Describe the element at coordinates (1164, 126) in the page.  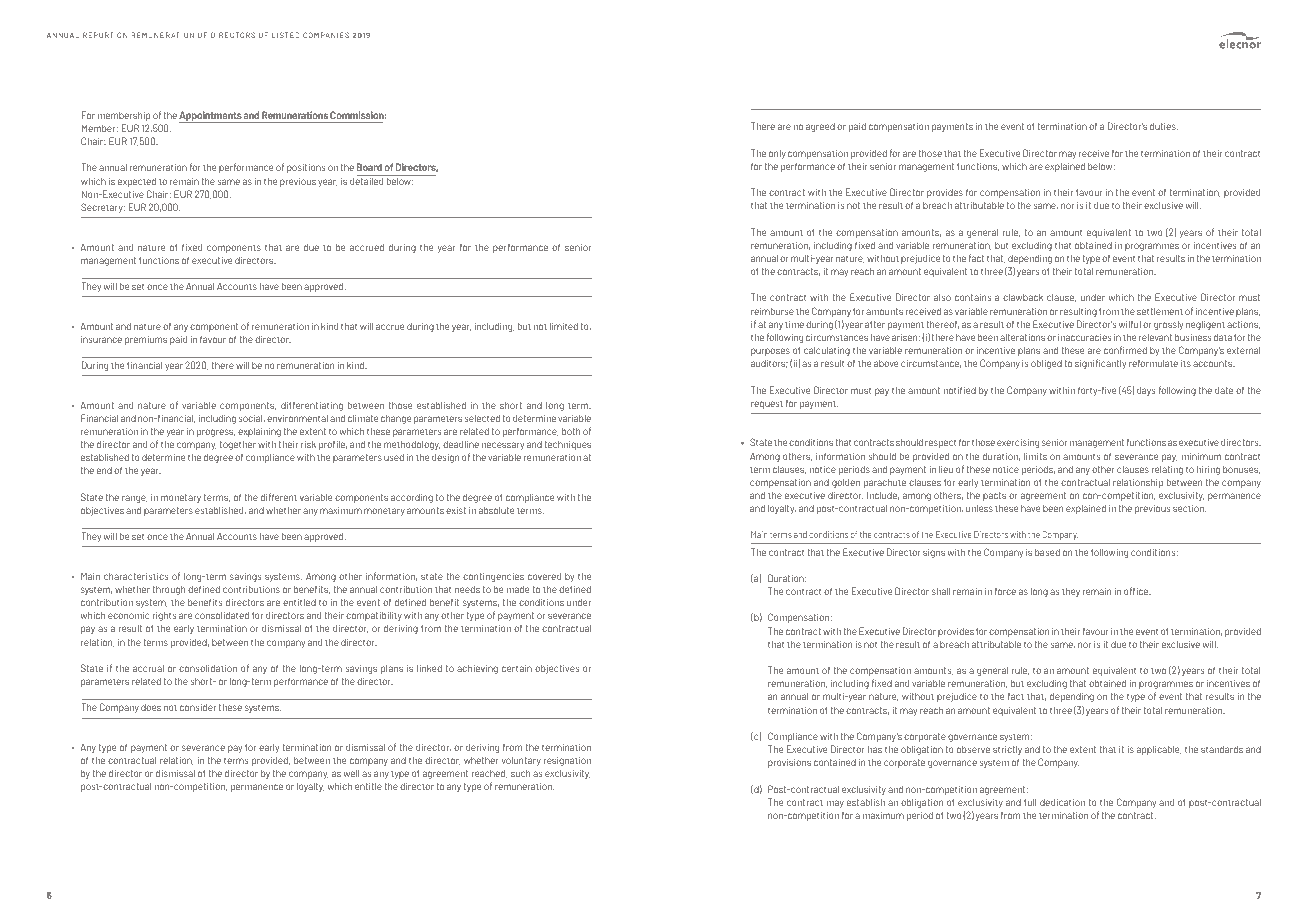
I see `duties` at that location.
